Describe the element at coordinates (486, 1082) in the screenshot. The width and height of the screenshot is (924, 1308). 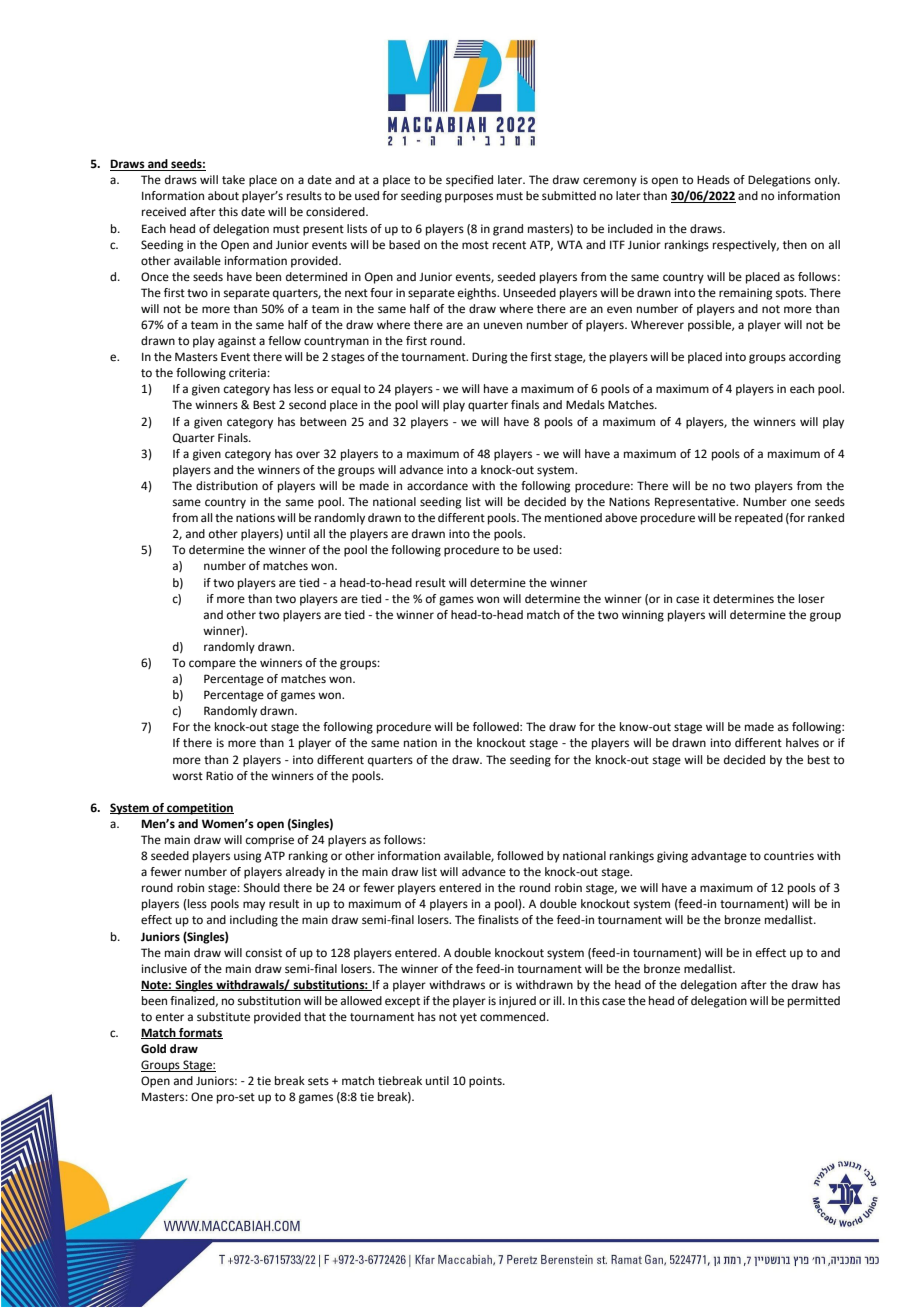
I see `points` at that location.
